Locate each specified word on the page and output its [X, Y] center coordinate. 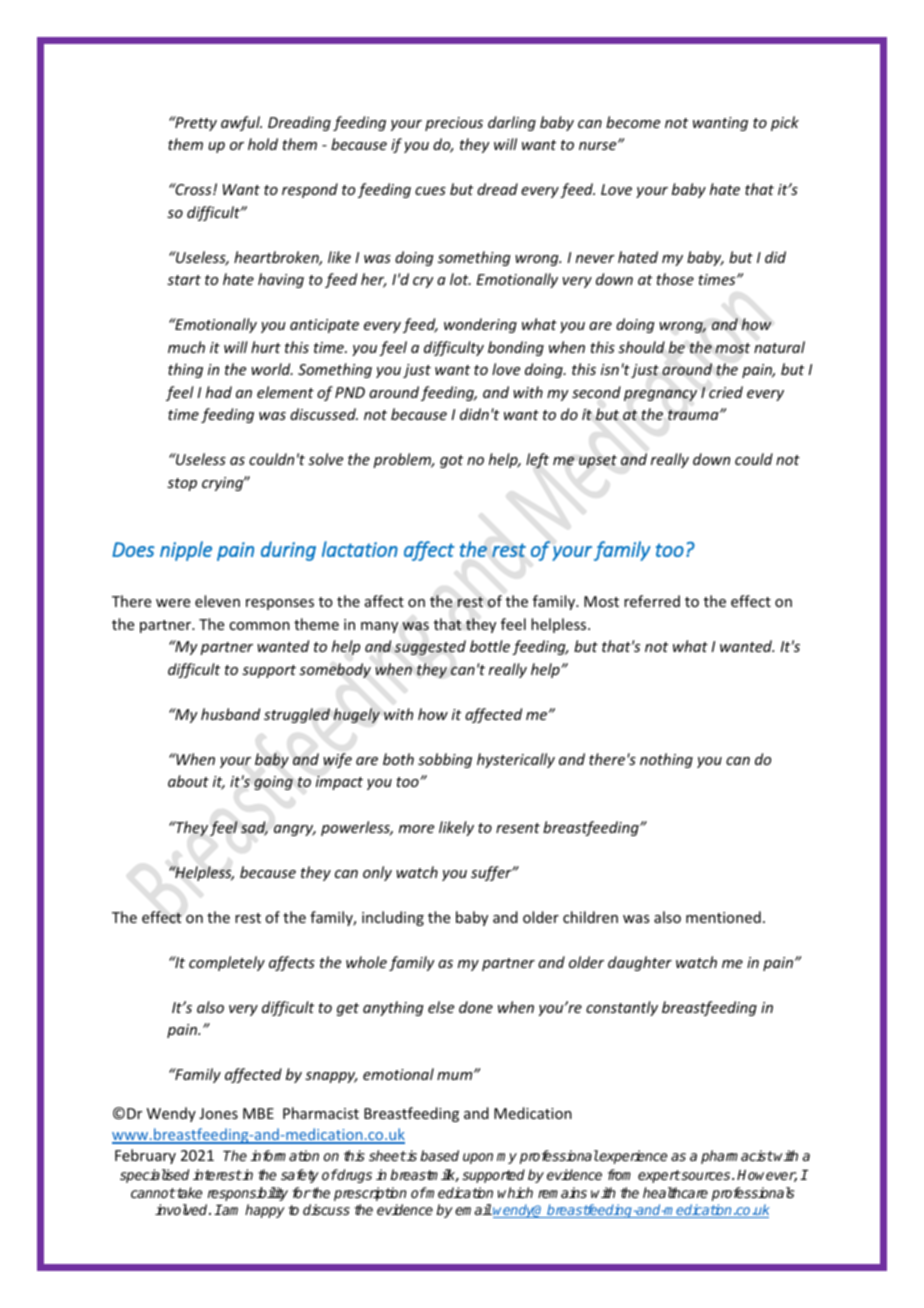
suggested [430, 647]
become [633, 122]
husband [230, 714]
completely [227, 963]
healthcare [675, 1192]
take [188, 1192]
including [393, 918]
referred [652, 601]
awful [241, 123]
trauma [694, 415]
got [451, 461]
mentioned [723, 917]
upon [478, 1158]
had [219, 392]
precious [454, 124]
